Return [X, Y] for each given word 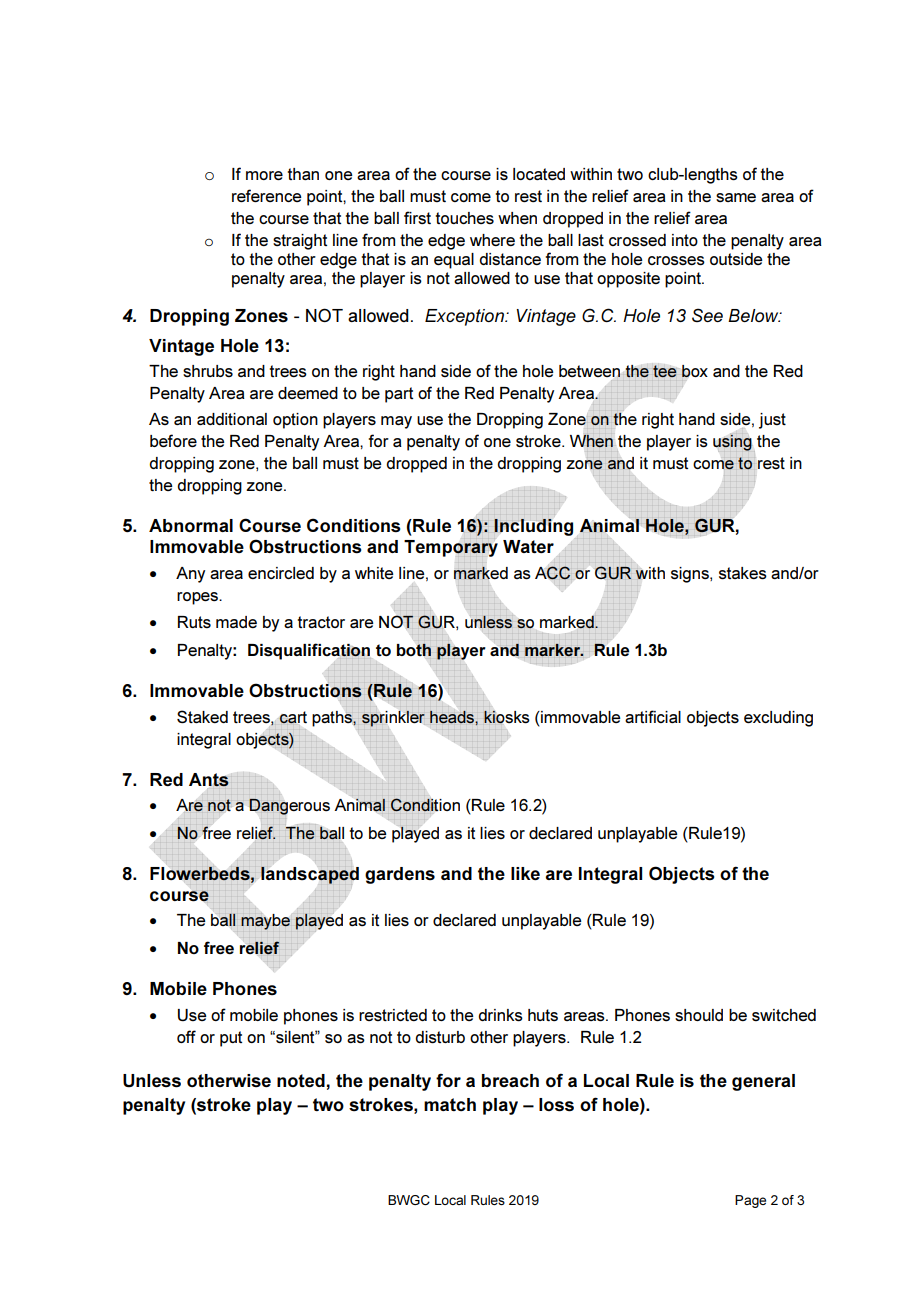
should [699, 1015]
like [525, 873]
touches [465, 218]
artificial [653, 716]
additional [232, 419]
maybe [265, 922]
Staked [202, 716]
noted [301, 1080]
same [736, 197]
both [414, 649]
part [399, 395]
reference [267, 195]
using [732, 443]
